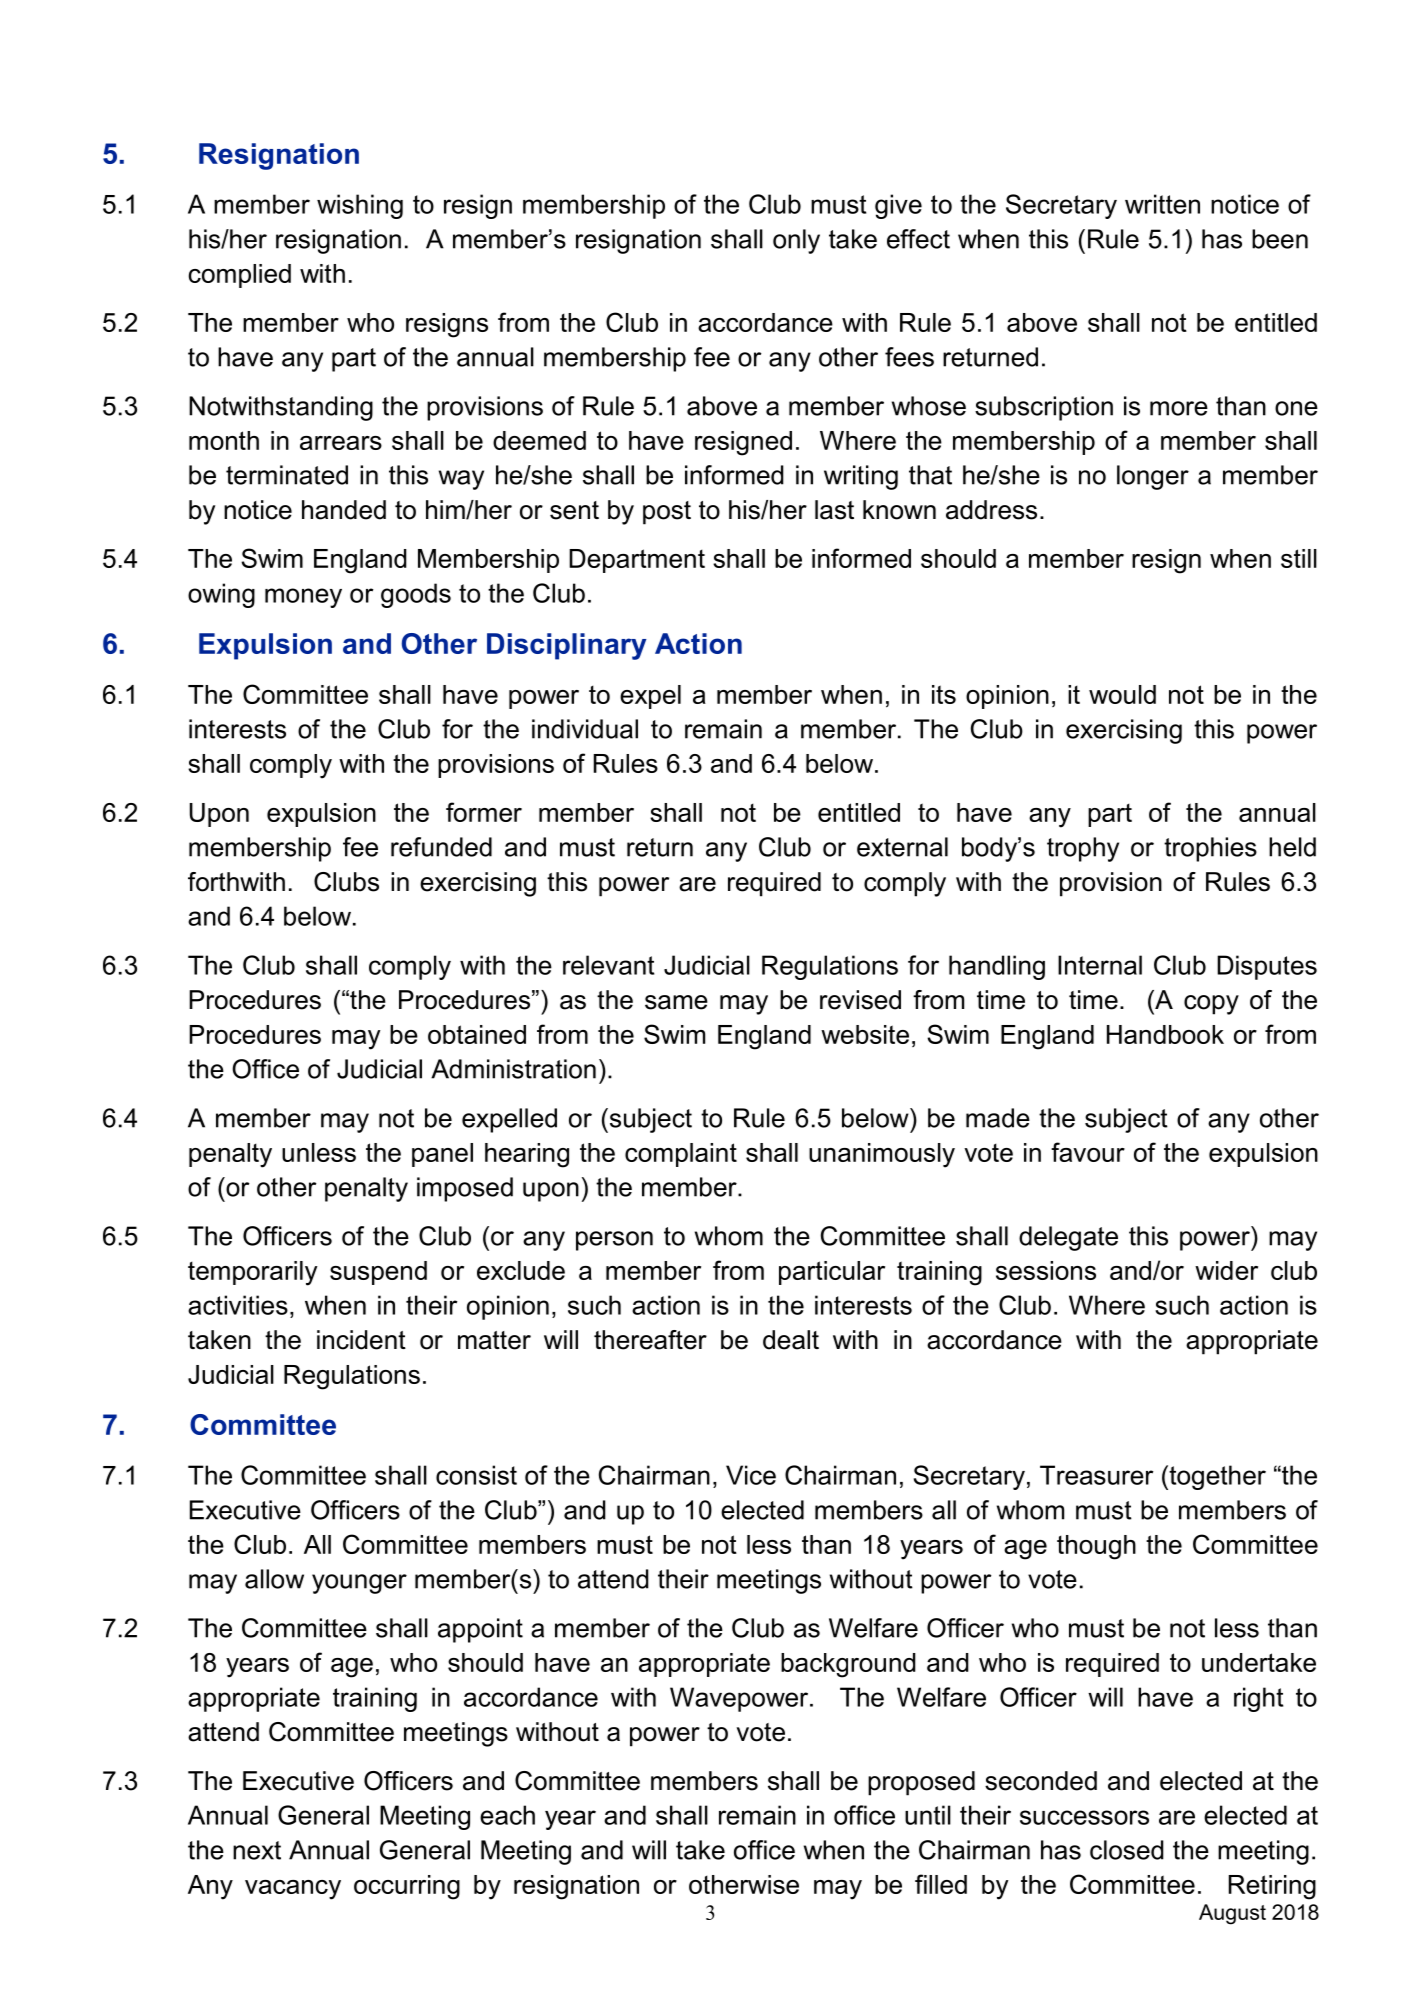 This screenshot has height=2009, width=1420. What do you see at coordinates (681, 1155) in the screenshot?
I see `complaint` at bounding box center [681, 1155].
